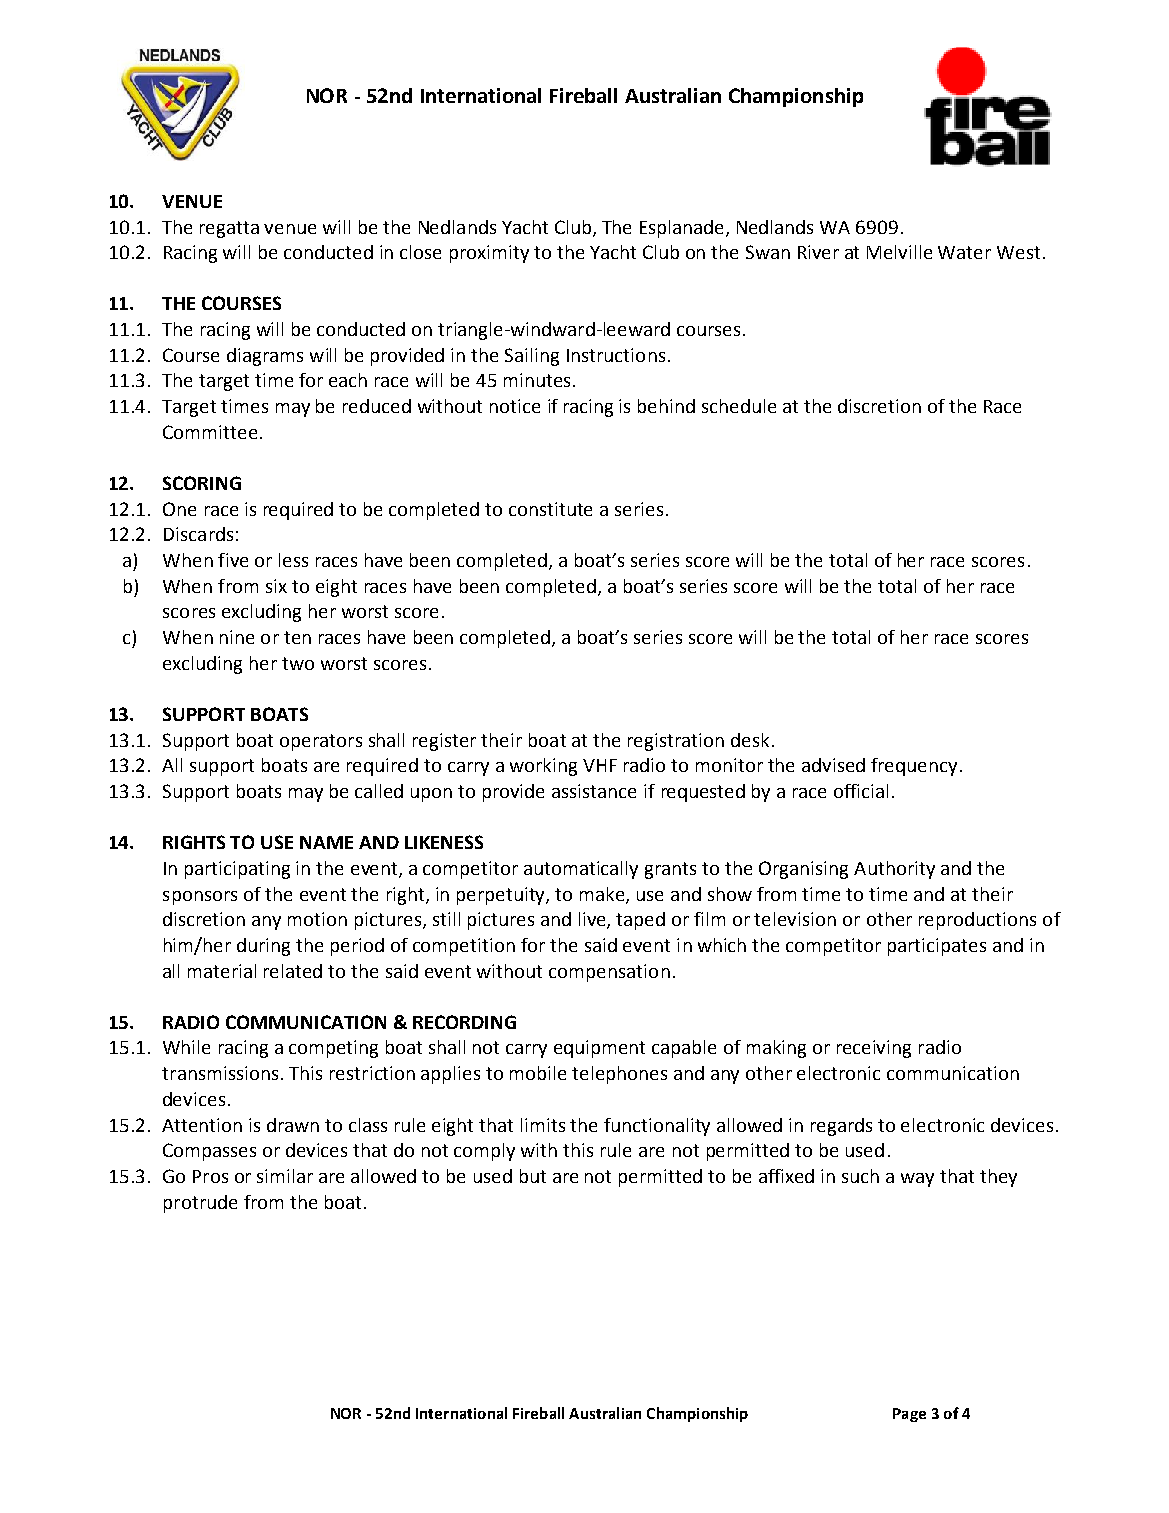 The height and width of the screenshot is (1513, 1169). I want to click on Authority, so click(894, 870).
